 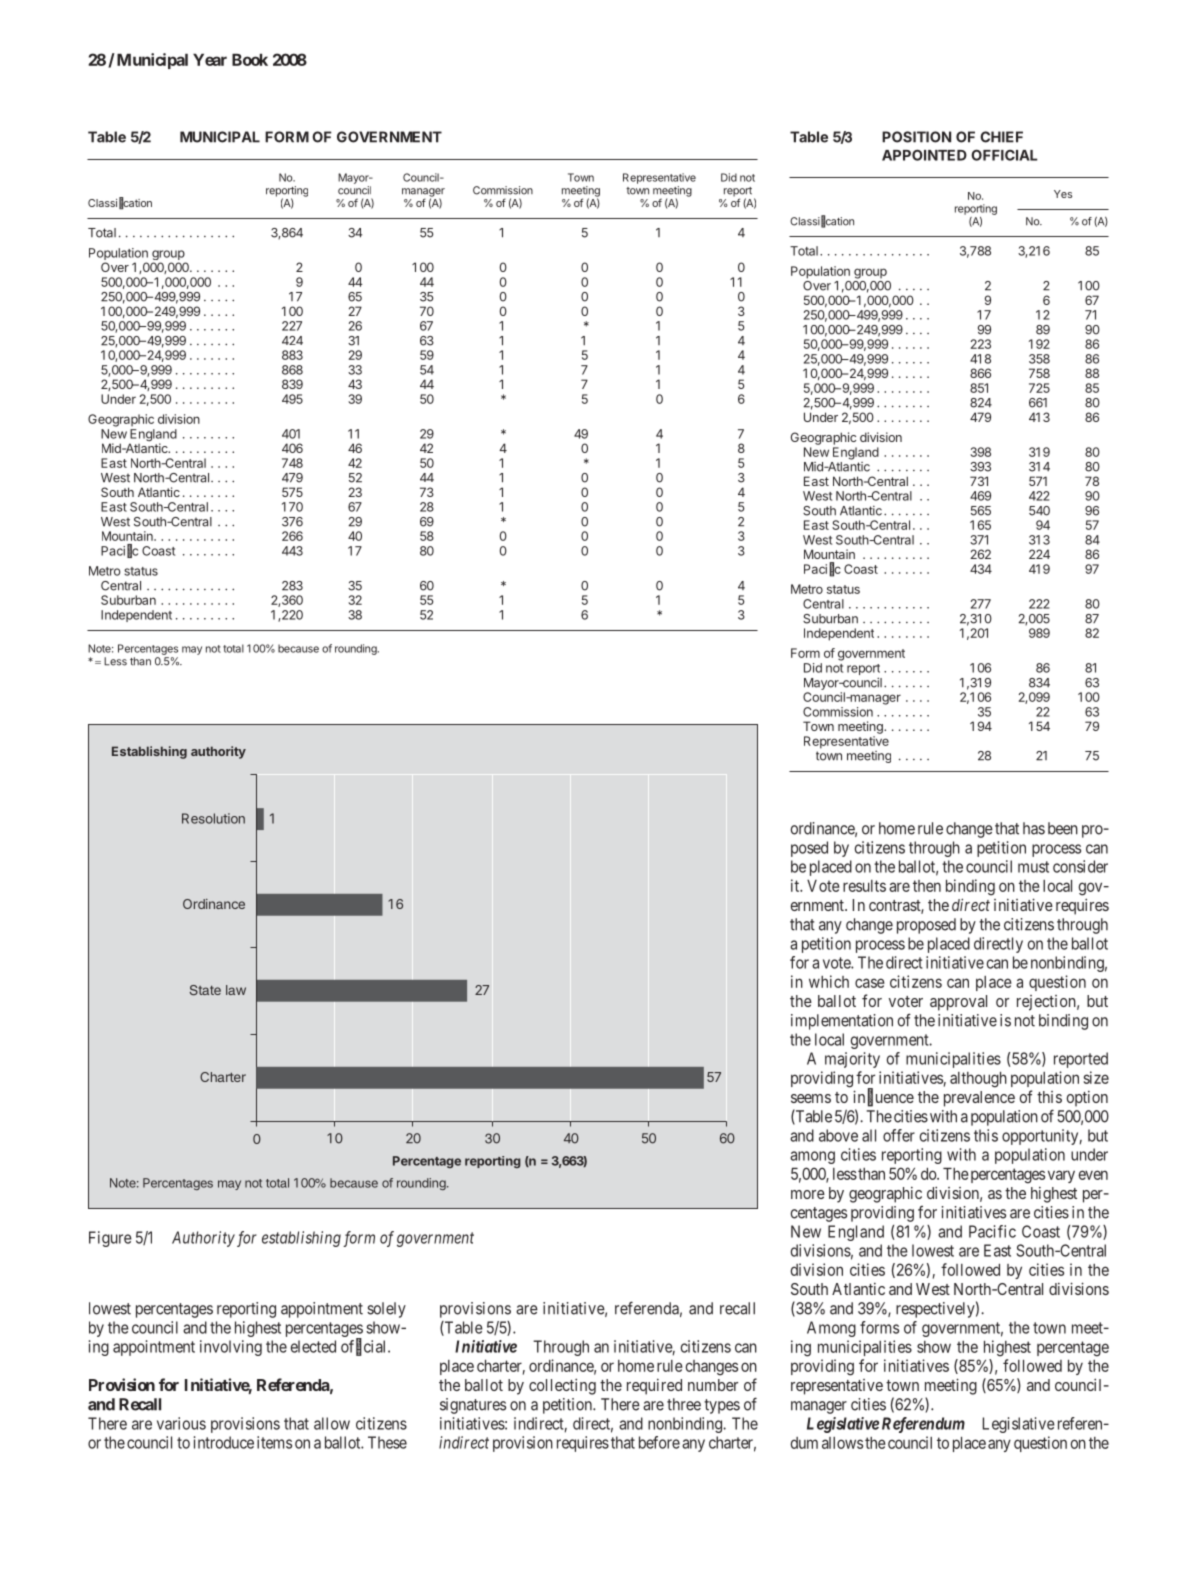 What do you see at coordinates (562, 1386) in the page?
I see `collecting` at bounding box center [562, 1386].
